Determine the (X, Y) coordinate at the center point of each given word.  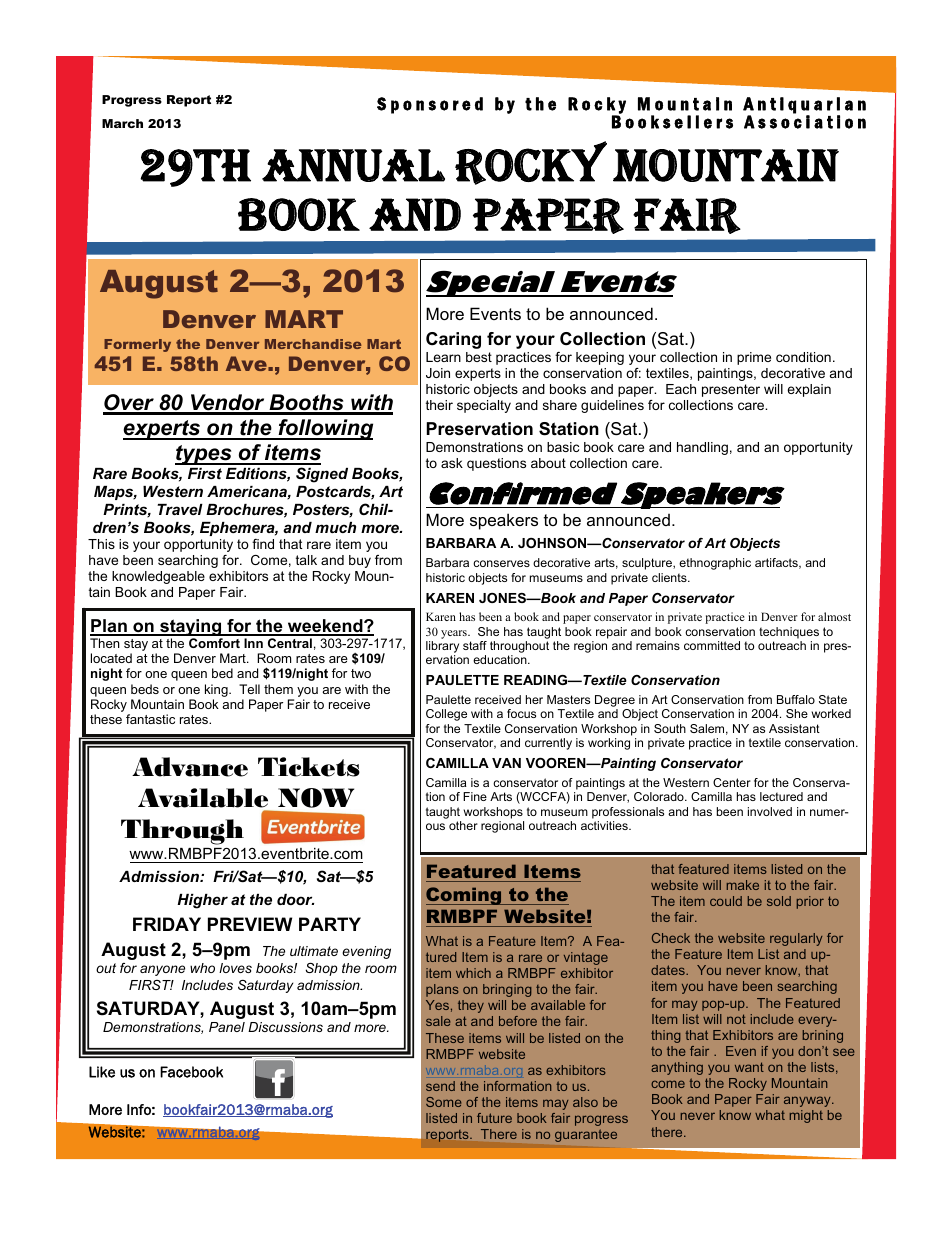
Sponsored (430, 105)
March (122, 123)
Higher (202, 901)
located (111, 658)
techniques (789, 633)
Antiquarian (804, 106)
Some (443, 1102)
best (479, 357)
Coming (465, 896)
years (455, 634)
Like (102, 1072)
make (743, 885)
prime (754, 358)
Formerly (137, 345)
